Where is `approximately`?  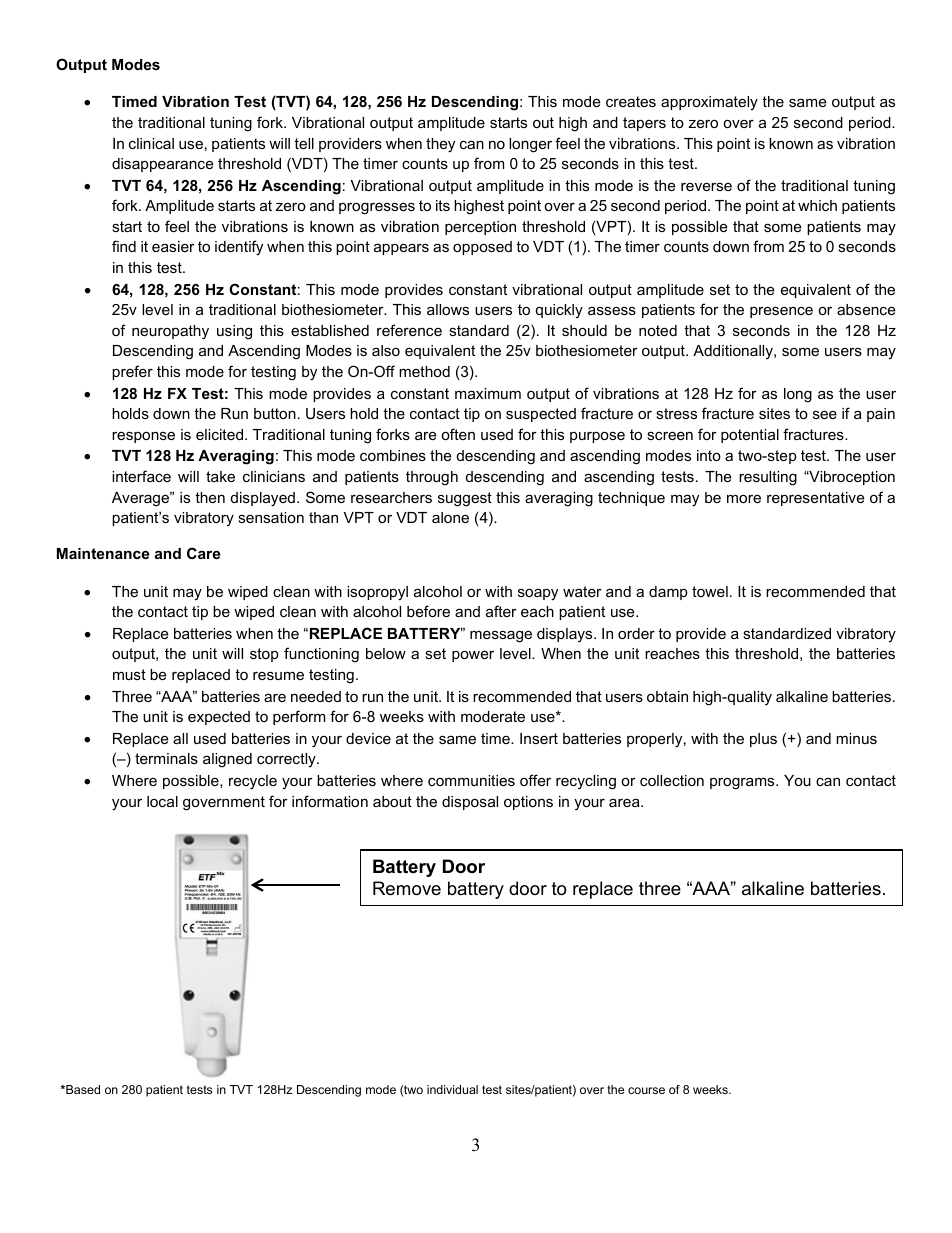 approximately is located at coordinates (709, 103).
